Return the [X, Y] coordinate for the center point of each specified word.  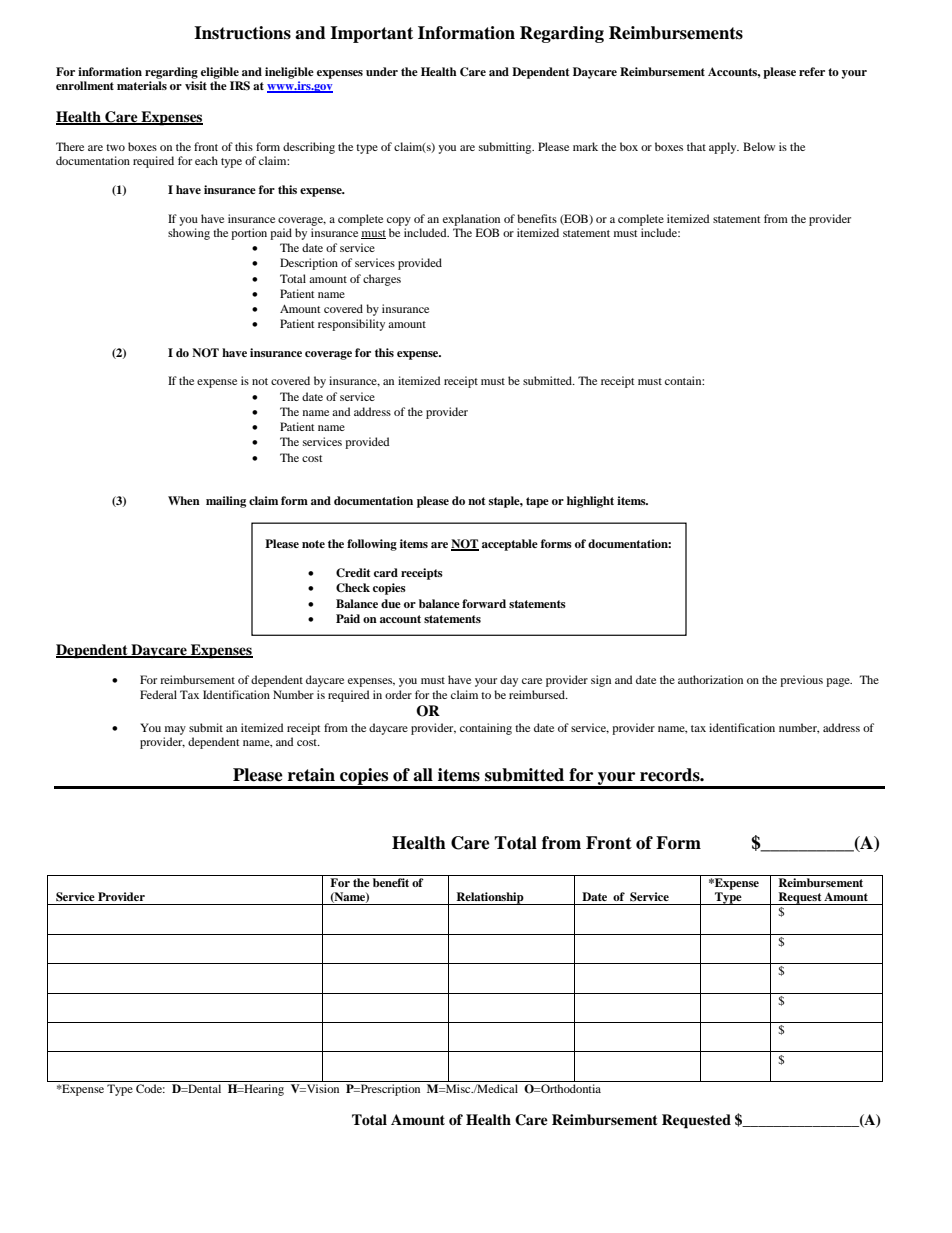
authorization [710, 679]
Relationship [490, 898]
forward [484, 603]
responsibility [351, 325]
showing [189, 234]
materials [142, 85]
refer [812, 71]
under [382, 71]
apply [724, 148]
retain [311, 775]
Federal [158, 694]
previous [801, 681]
